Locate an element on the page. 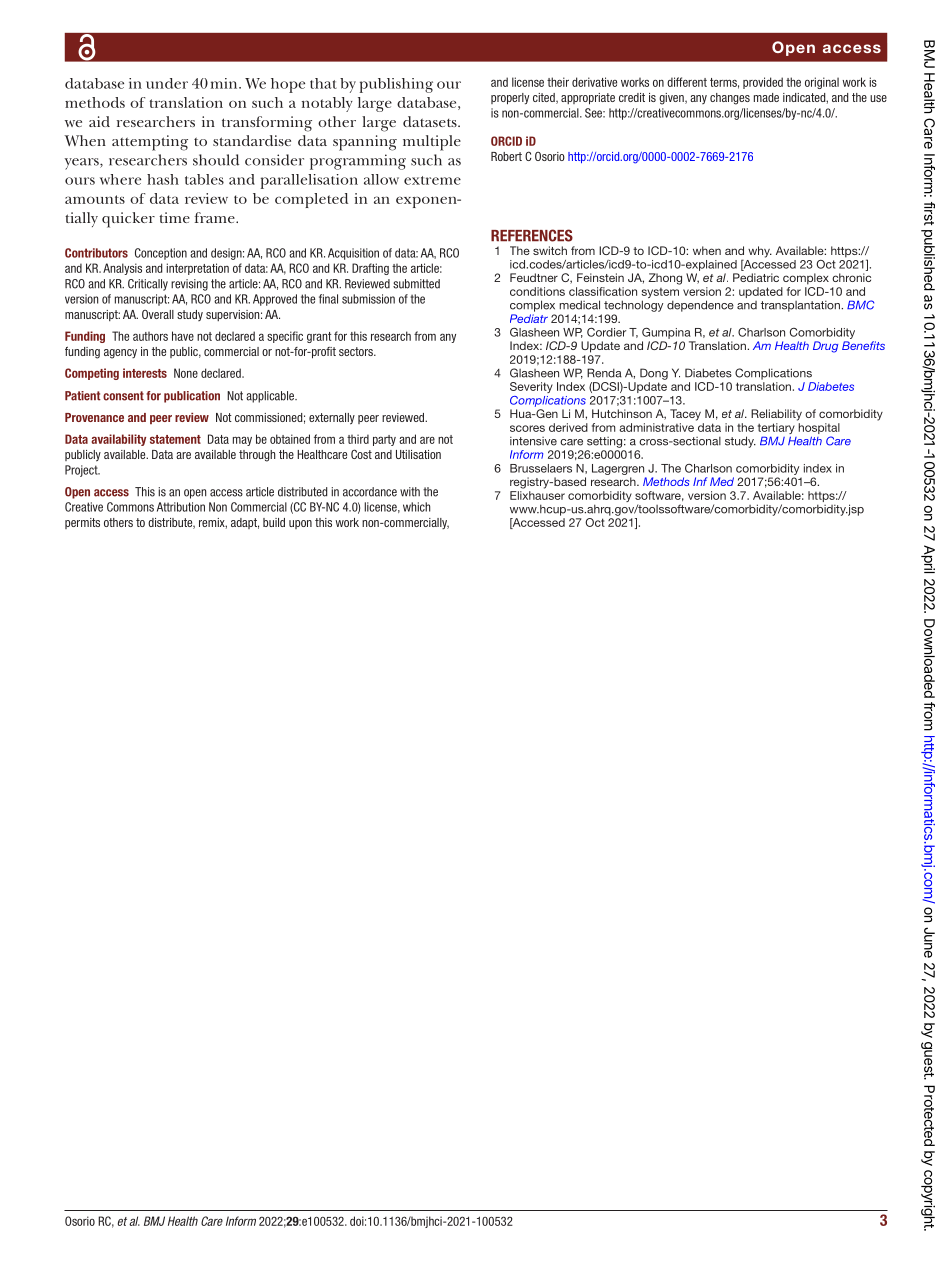 The width and height of the page is (952, 1270). transplantation is located at coordinates (801, 306).
